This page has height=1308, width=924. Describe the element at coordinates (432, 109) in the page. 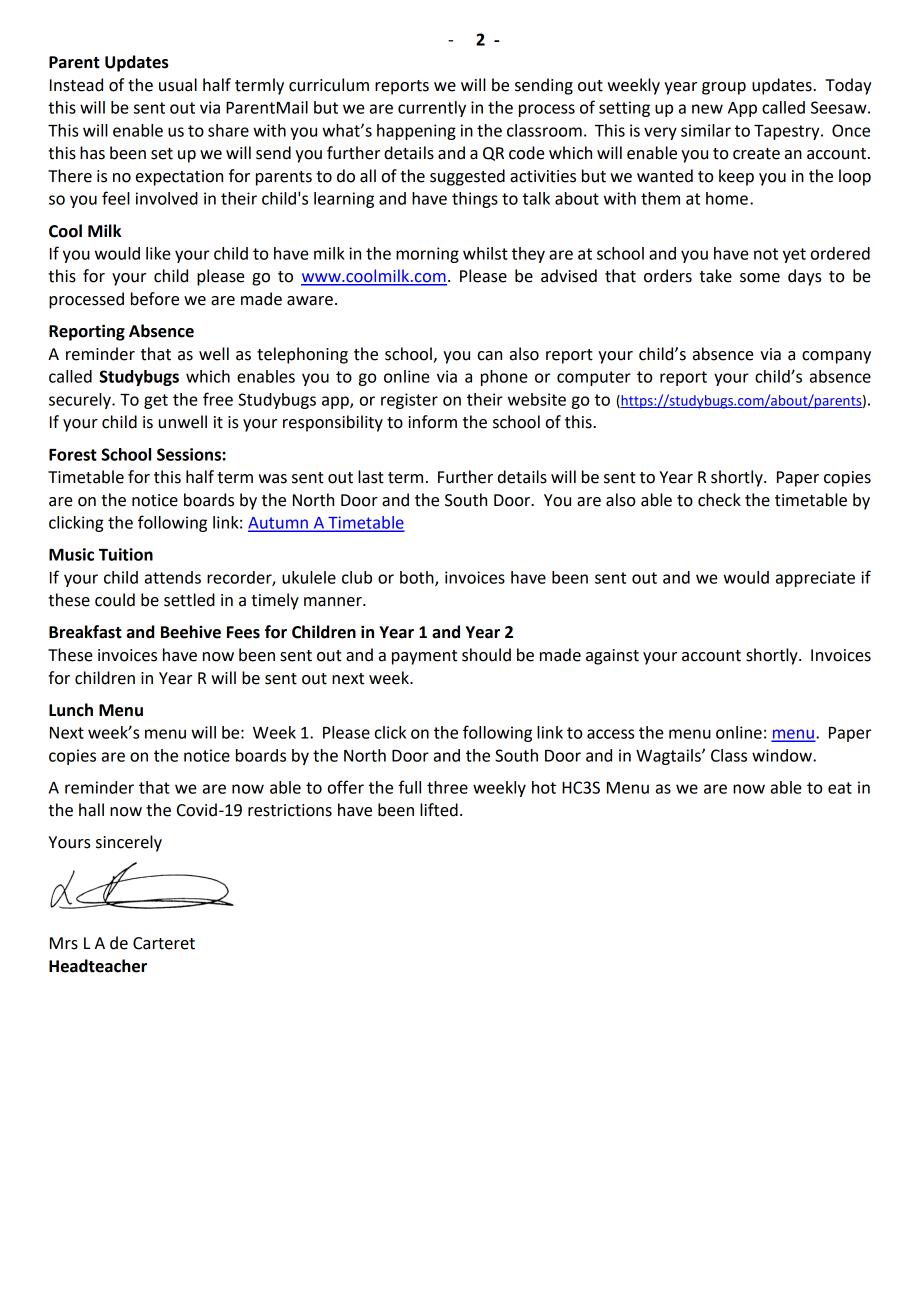

I see `currently` at that location.
